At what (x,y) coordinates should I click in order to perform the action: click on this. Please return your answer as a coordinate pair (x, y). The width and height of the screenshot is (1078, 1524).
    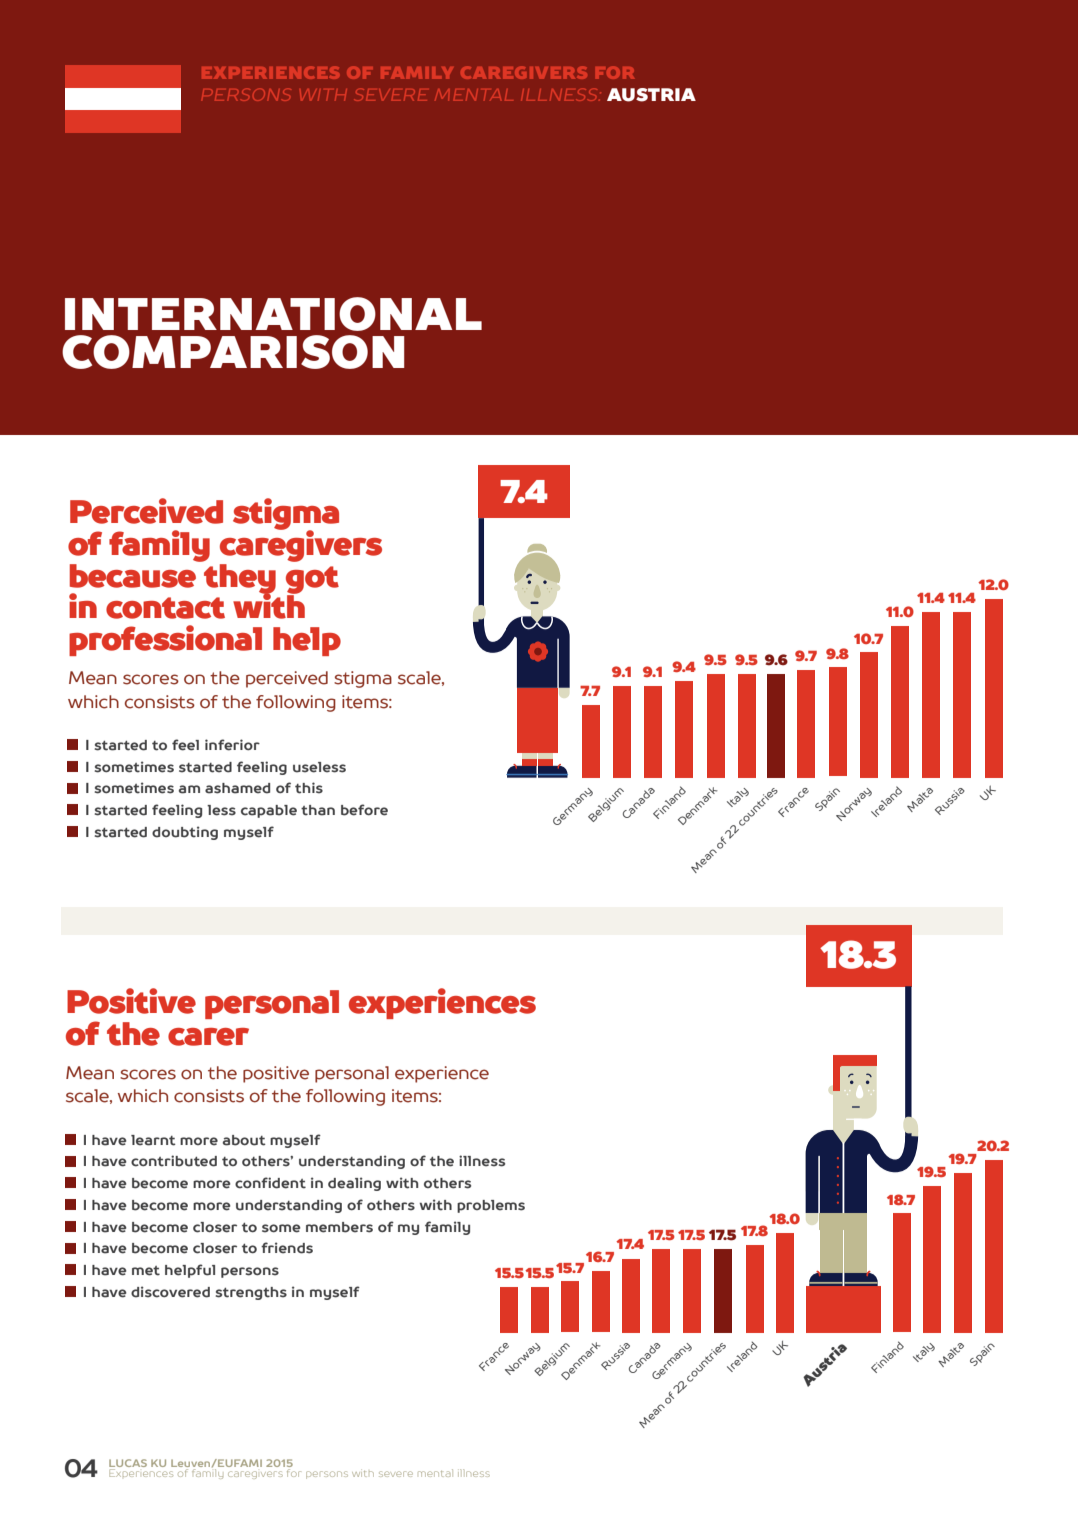
    Looking at the image, I should click on (309, 788).
